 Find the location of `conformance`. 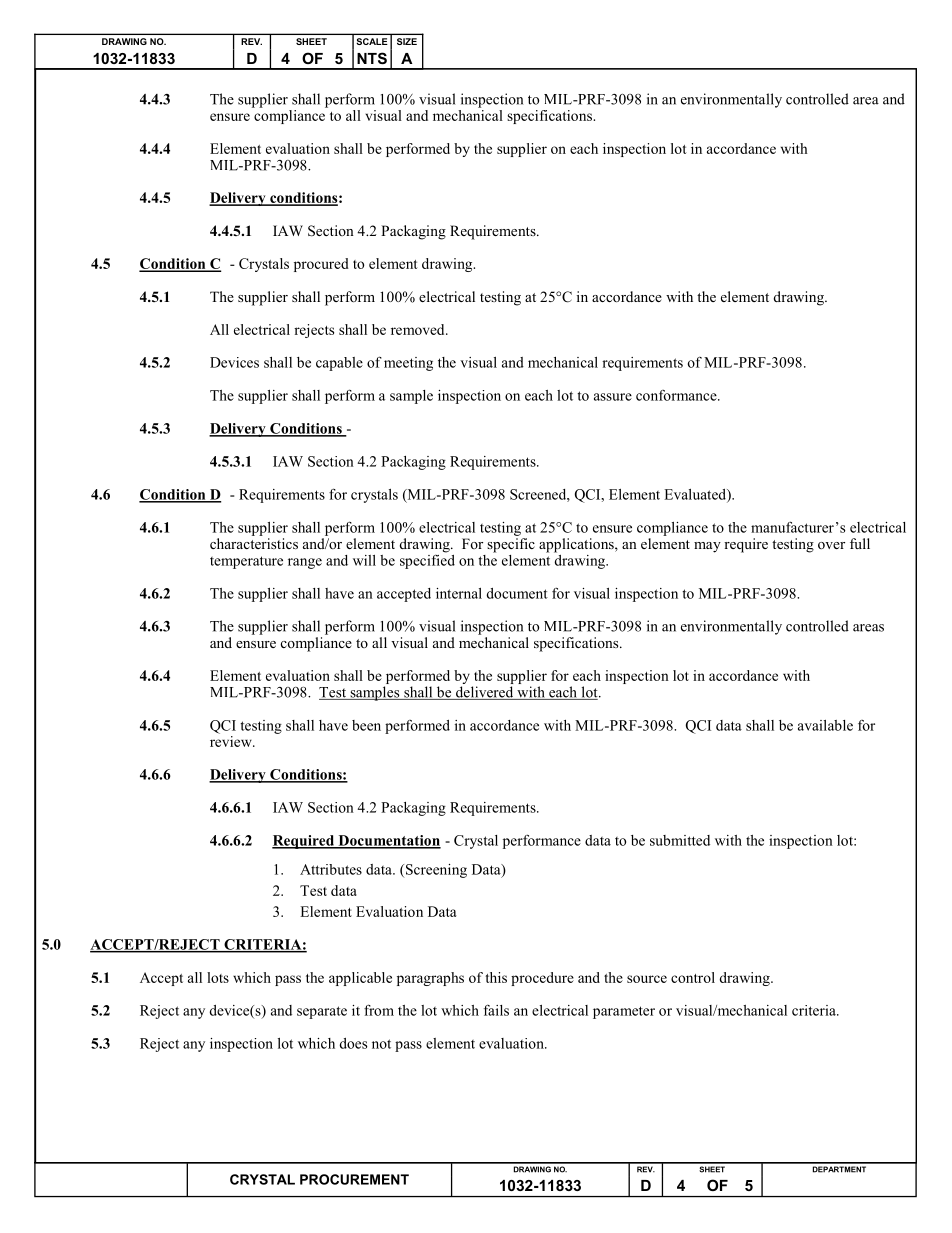

conformance is located at coordinates (677, 395).
